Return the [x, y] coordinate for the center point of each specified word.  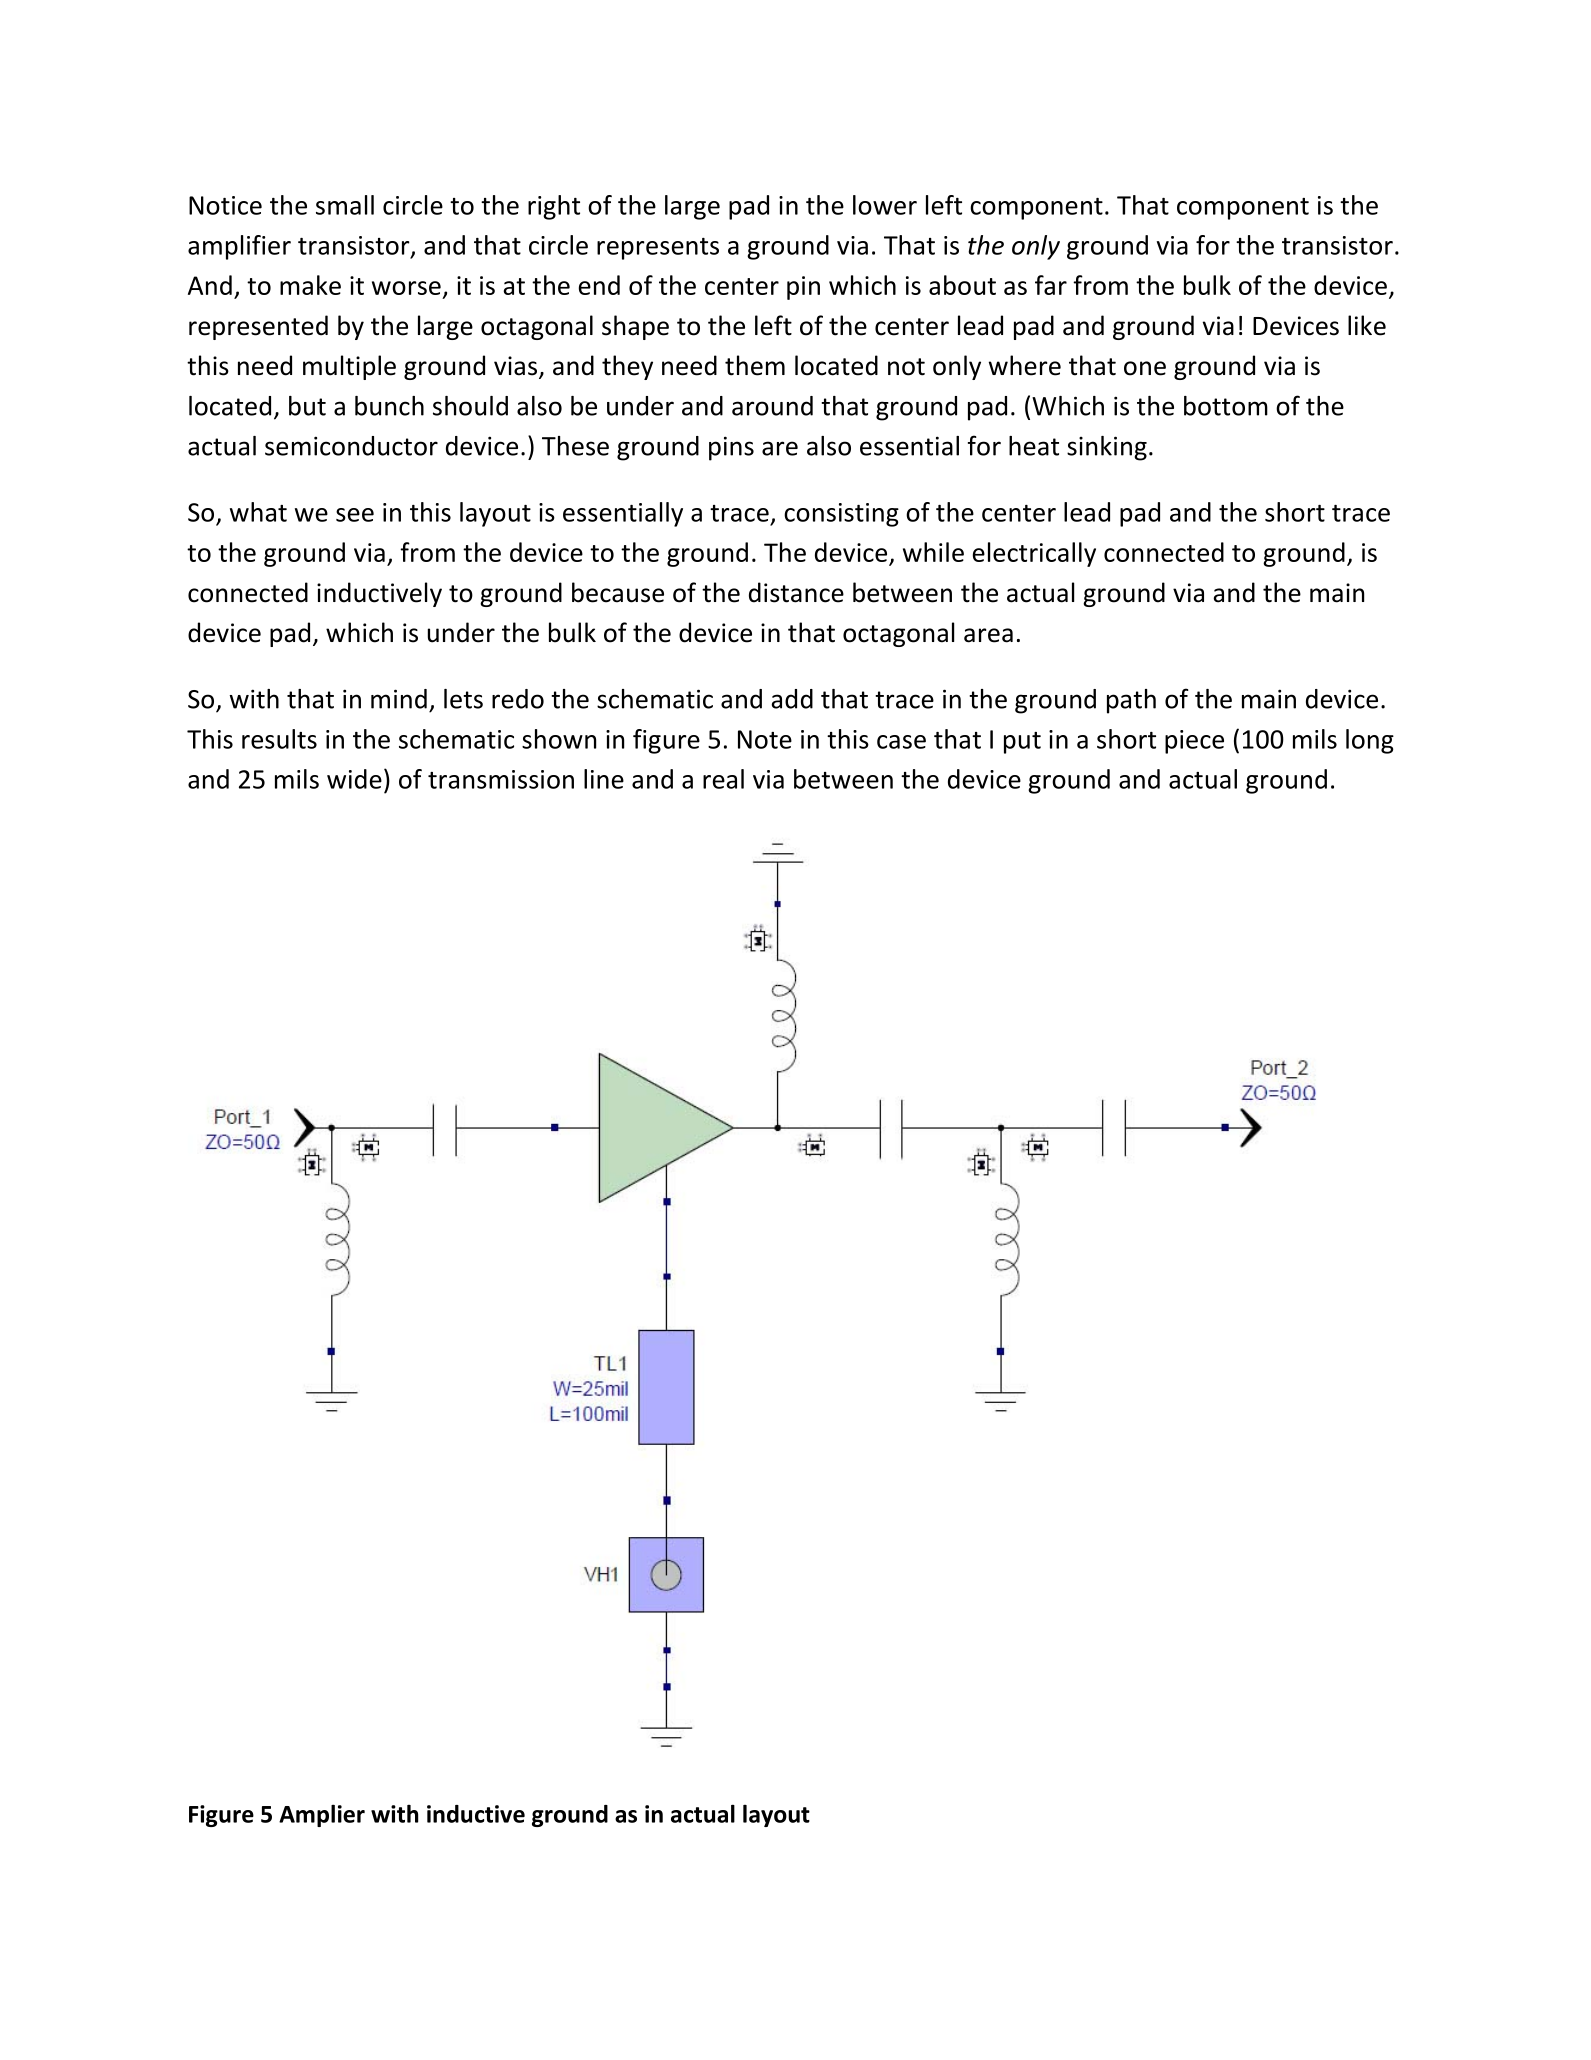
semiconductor [351, 446]
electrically [1034, 554]
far [1051, 285]
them [755, 365]
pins [731, 448]
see [355, 515]
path [1131, 701]
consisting [841, 515]
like [1367, 325]
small [345, 205]
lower [885, 205]
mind [399, 699]
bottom [1226, 406]
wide [354, 779]
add [792, 699]
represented [258, 327]
